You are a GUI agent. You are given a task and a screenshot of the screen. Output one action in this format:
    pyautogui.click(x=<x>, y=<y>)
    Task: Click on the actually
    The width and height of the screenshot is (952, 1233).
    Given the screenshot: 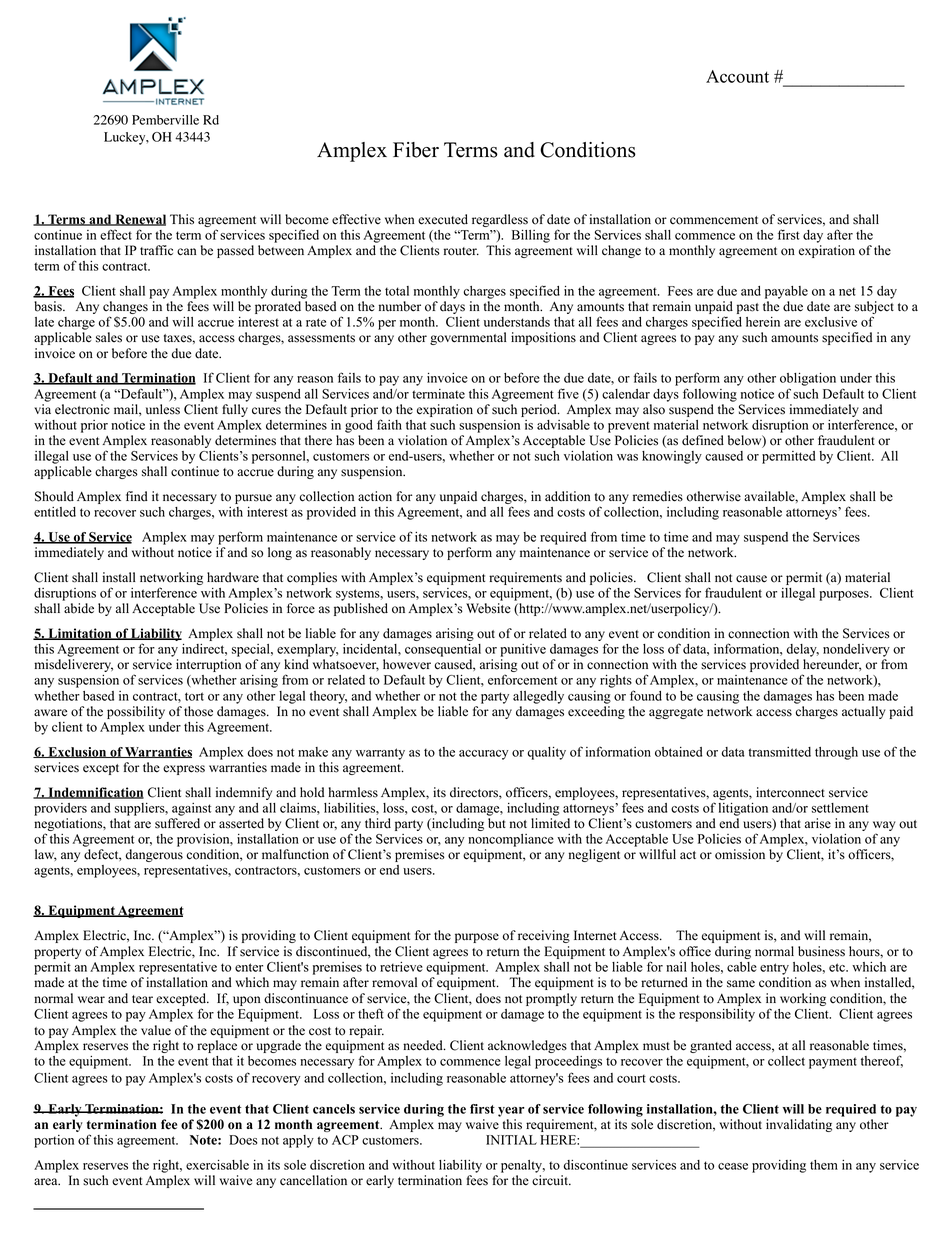 What is the action you would take?
    pyautogui.click(x=863, y=712)
